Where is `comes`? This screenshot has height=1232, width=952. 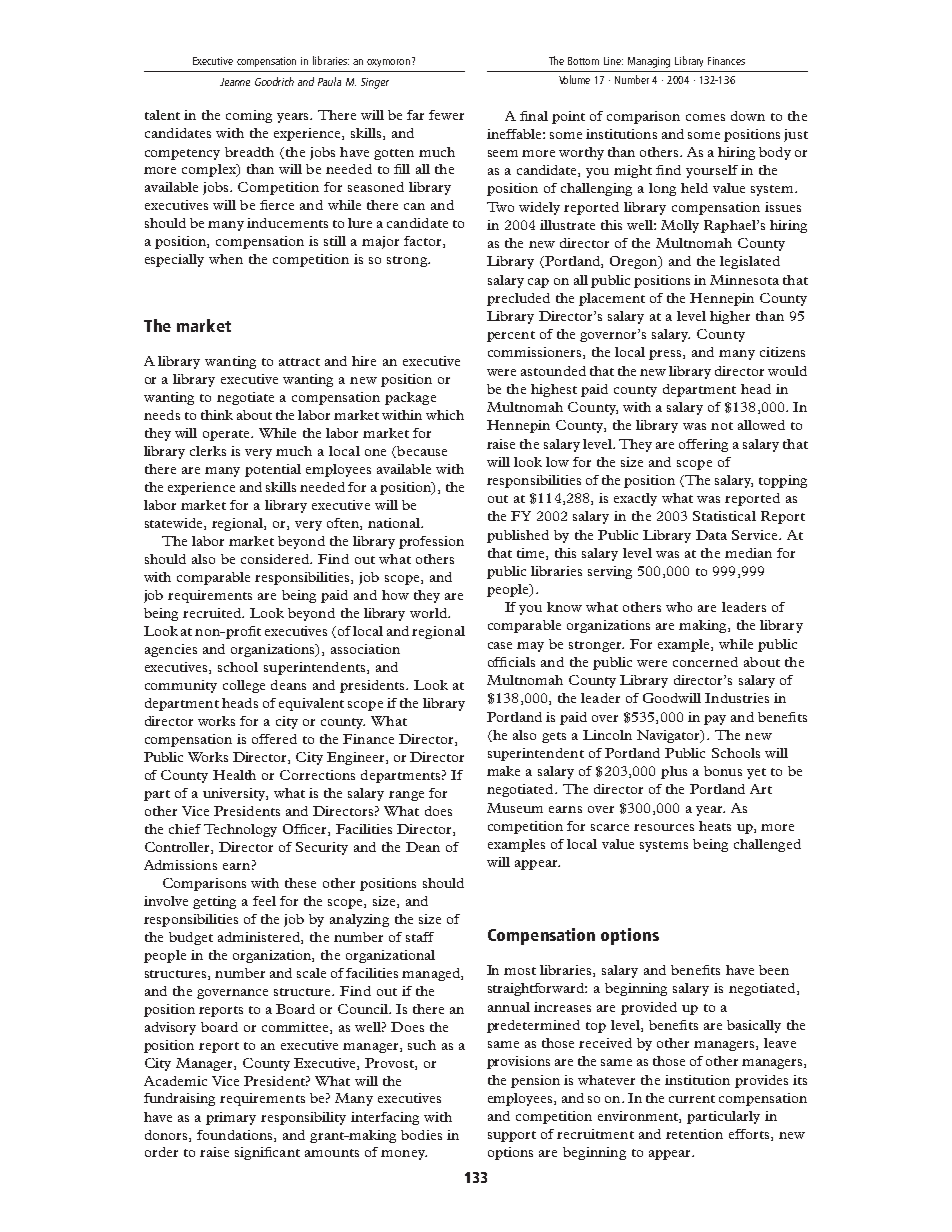 comes is located at coordinates (705, 117).
